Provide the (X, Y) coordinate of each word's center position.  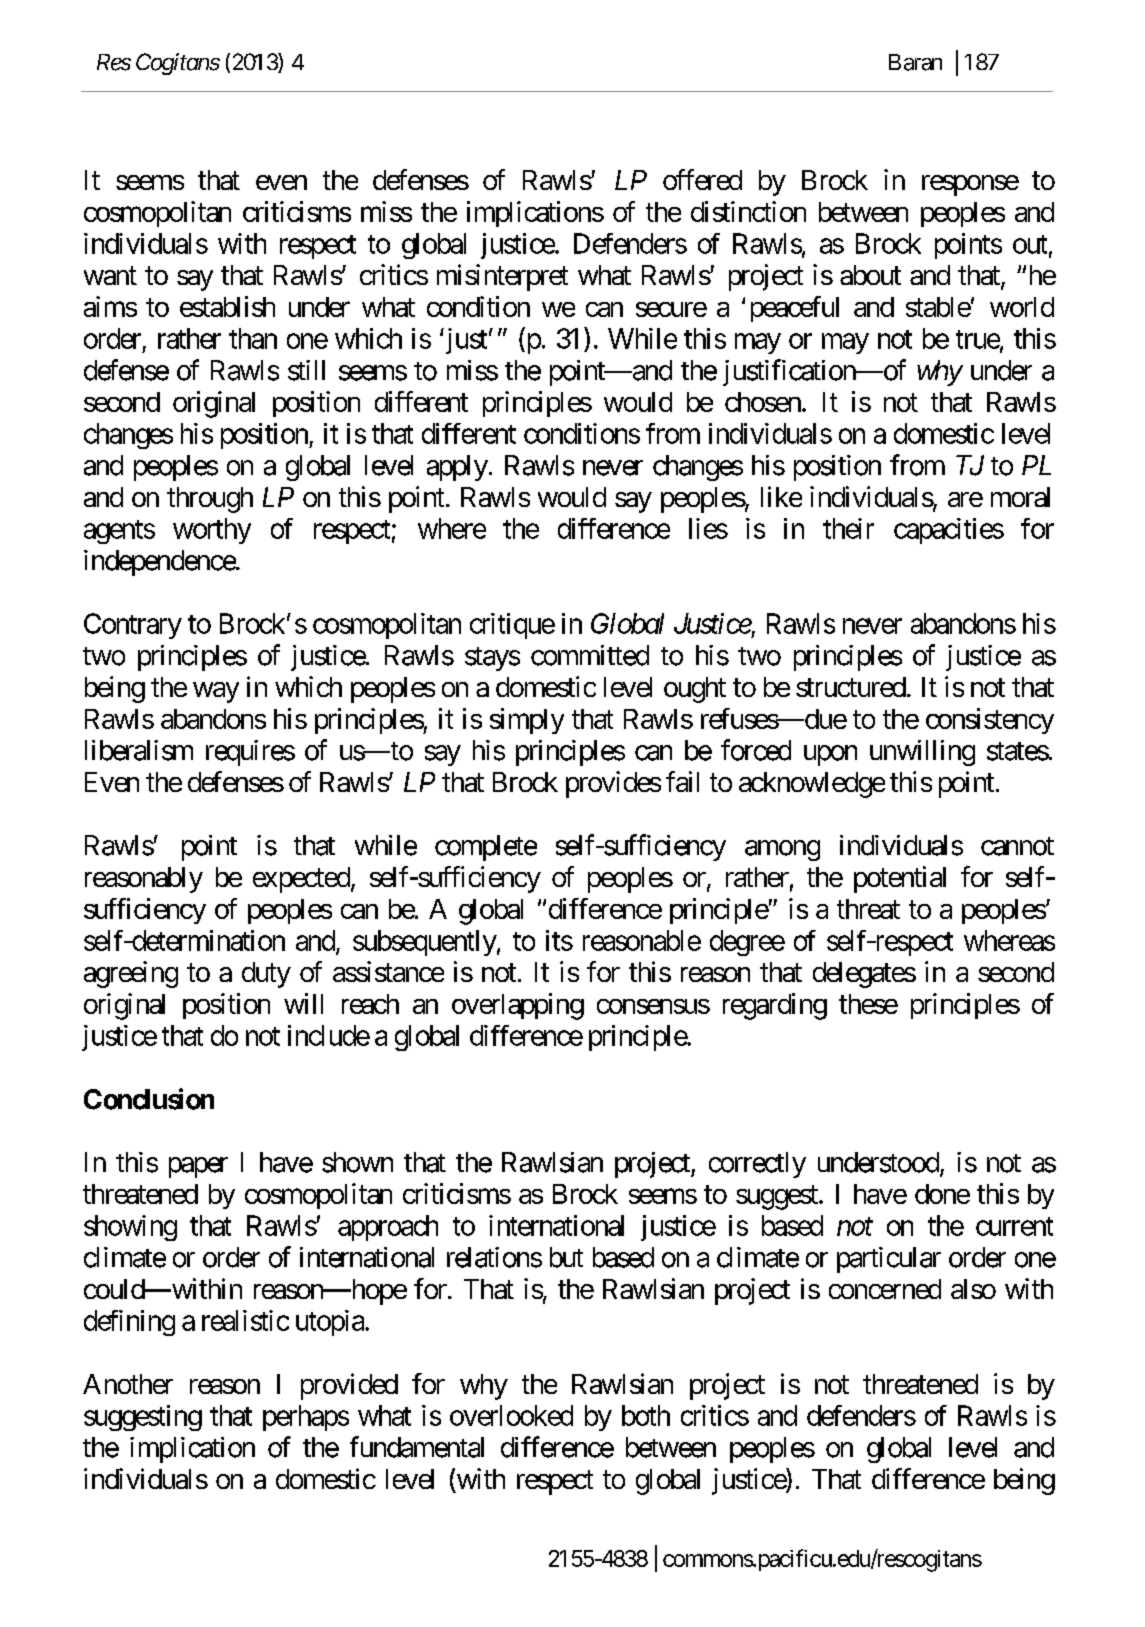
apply (457, 468)
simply (527, 721)
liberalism (139, 750)
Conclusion (149, 1099)
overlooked (511, 1415)
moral (1020, 497)
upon (830, 755)
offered (702, 179)
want (110, 276)
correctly (757, 1165)
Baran (915, 62)
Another (128, 1384)
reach (370, 1004)
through (210, 500)
